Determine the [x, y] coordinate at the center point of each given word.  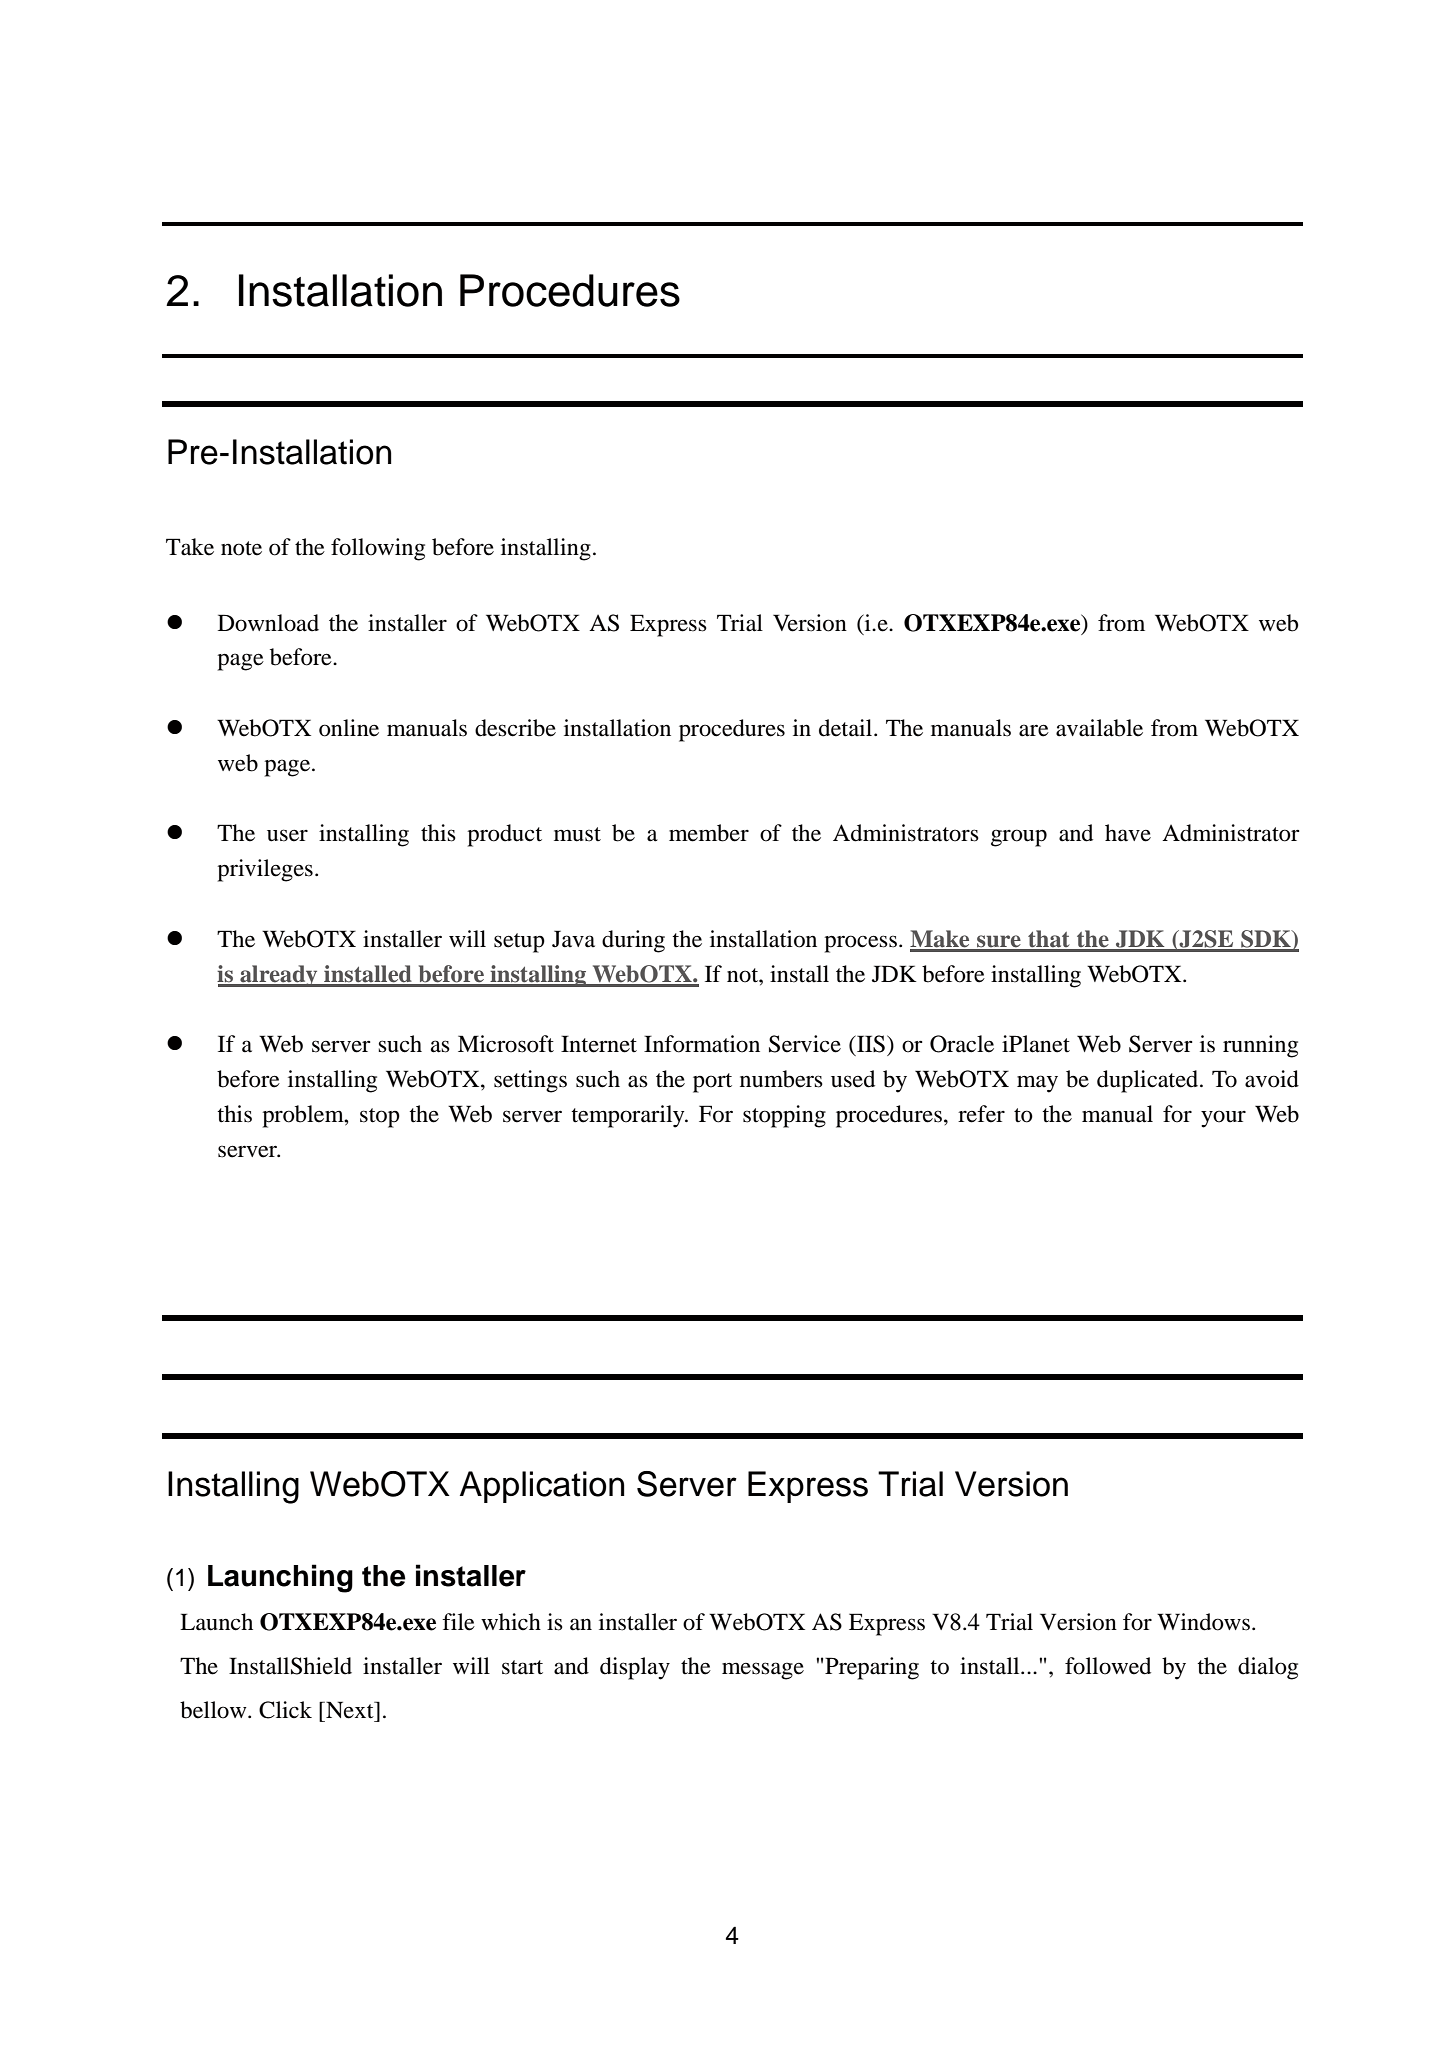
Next [350, 1710]
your [1223, 1119]
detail [847, 728]
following [378, 549]
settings [530, 1081]
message [763, 1671]
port [712, 1083]
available [1099, 728]
